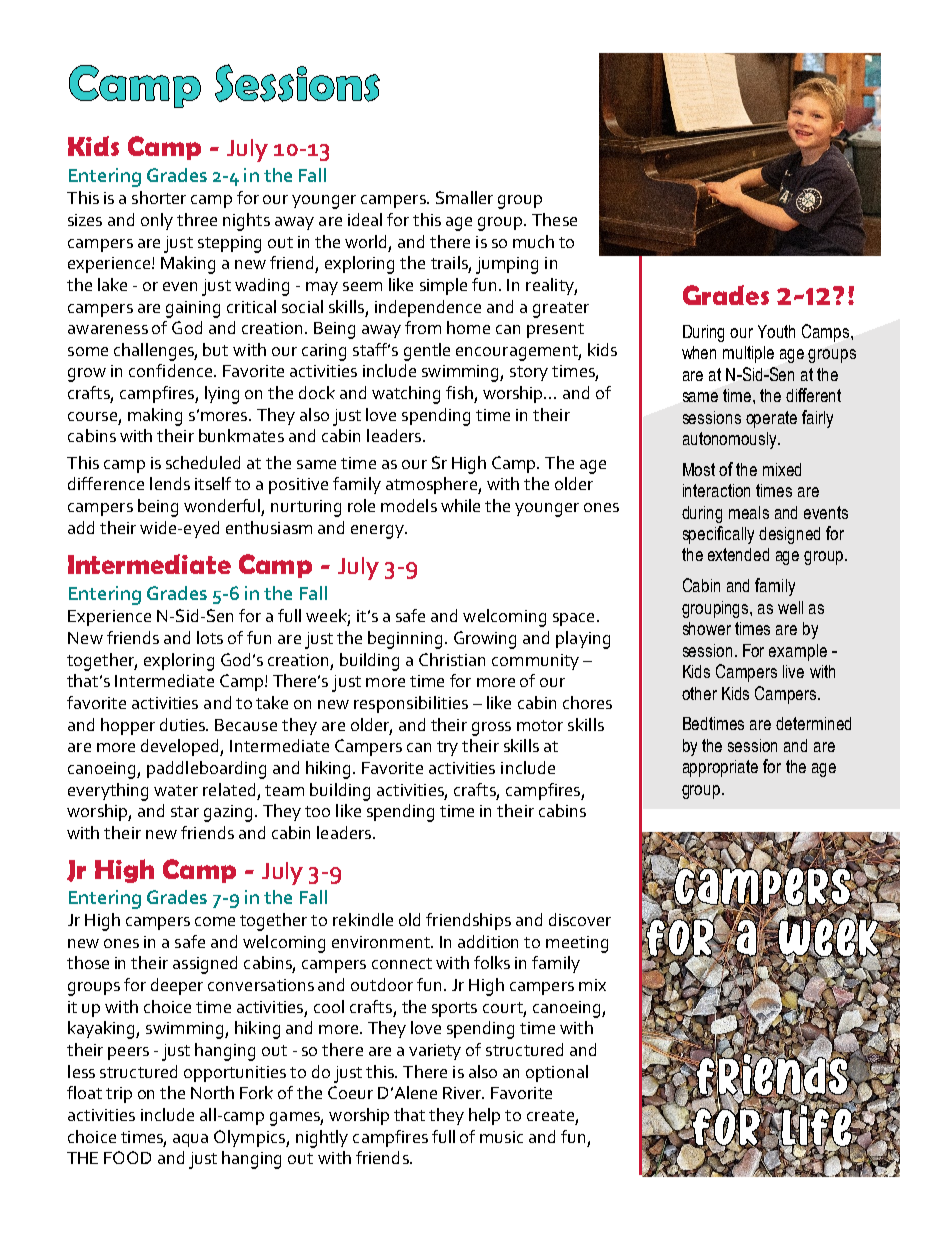 Image resolution: width=952 pixels, height=1233 pixels. Describe the element at coordinates (720, 768) in the image. I see `appropriate` at that location.
